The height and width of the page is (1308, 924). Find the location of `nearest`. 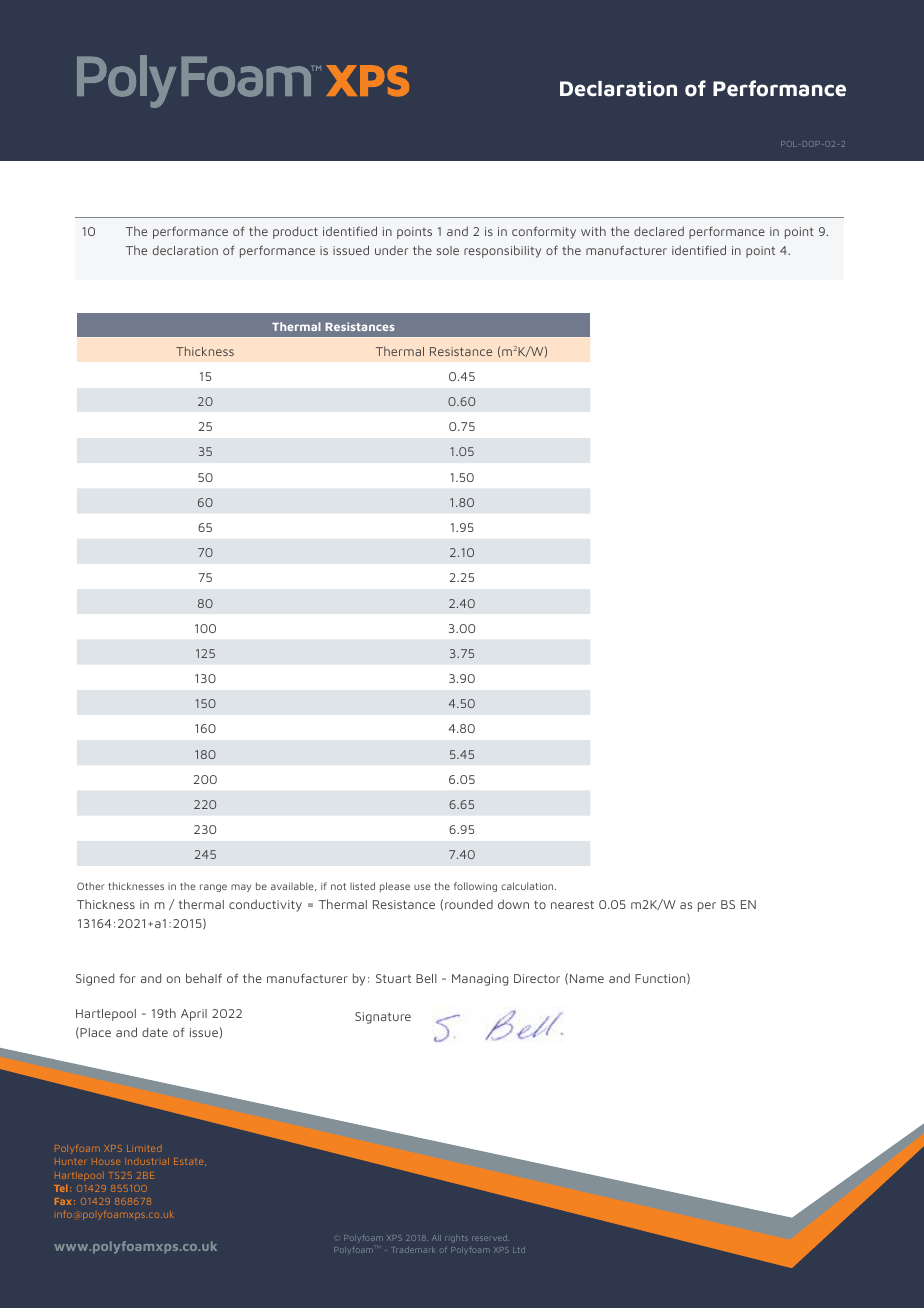

nearest is located at coordinates (572, 904).
